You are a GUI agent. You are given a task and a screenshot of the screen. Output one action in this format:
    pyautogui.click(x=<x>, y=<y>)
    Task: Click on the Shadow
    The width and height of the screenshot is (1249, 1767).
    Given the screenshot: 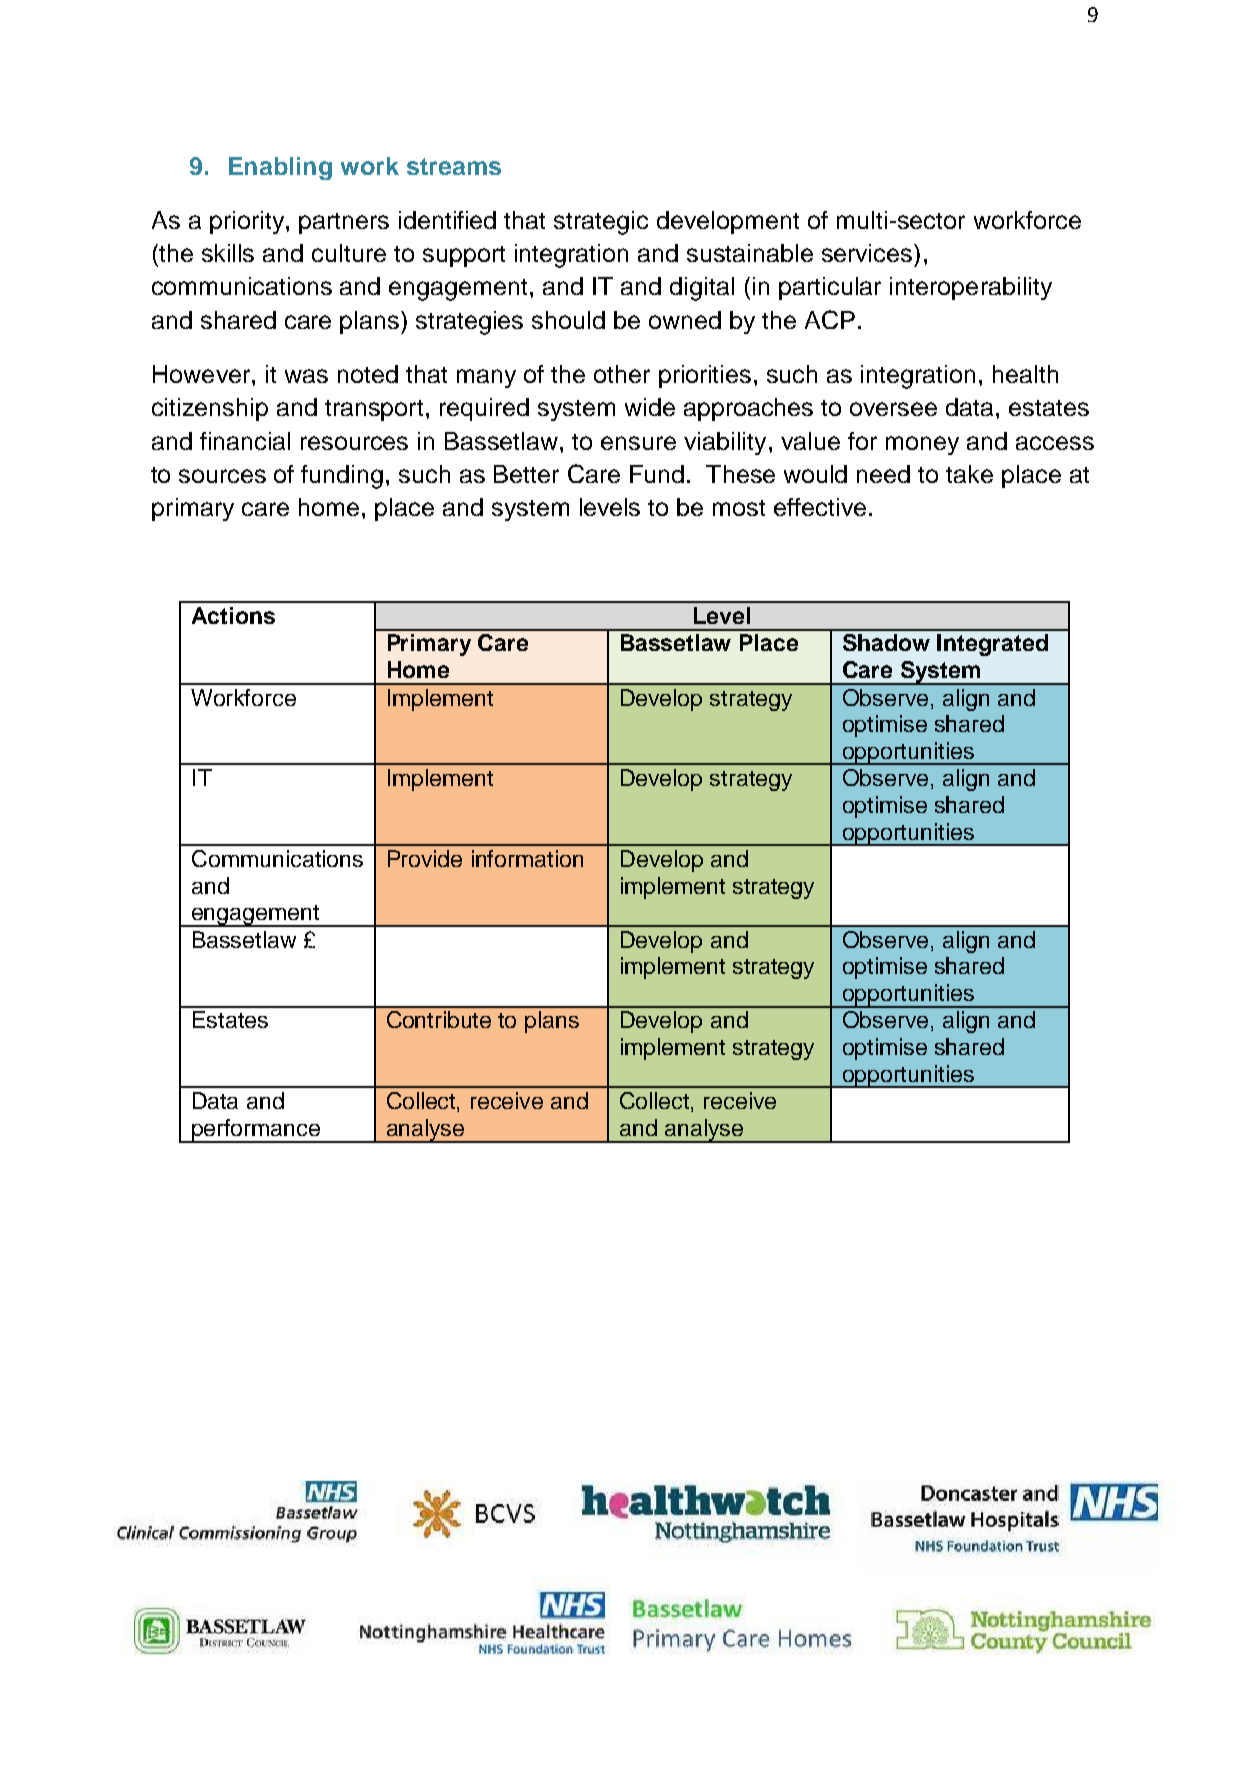 What is the action you would take?
    pyautogui.click(x=886, y=642)
